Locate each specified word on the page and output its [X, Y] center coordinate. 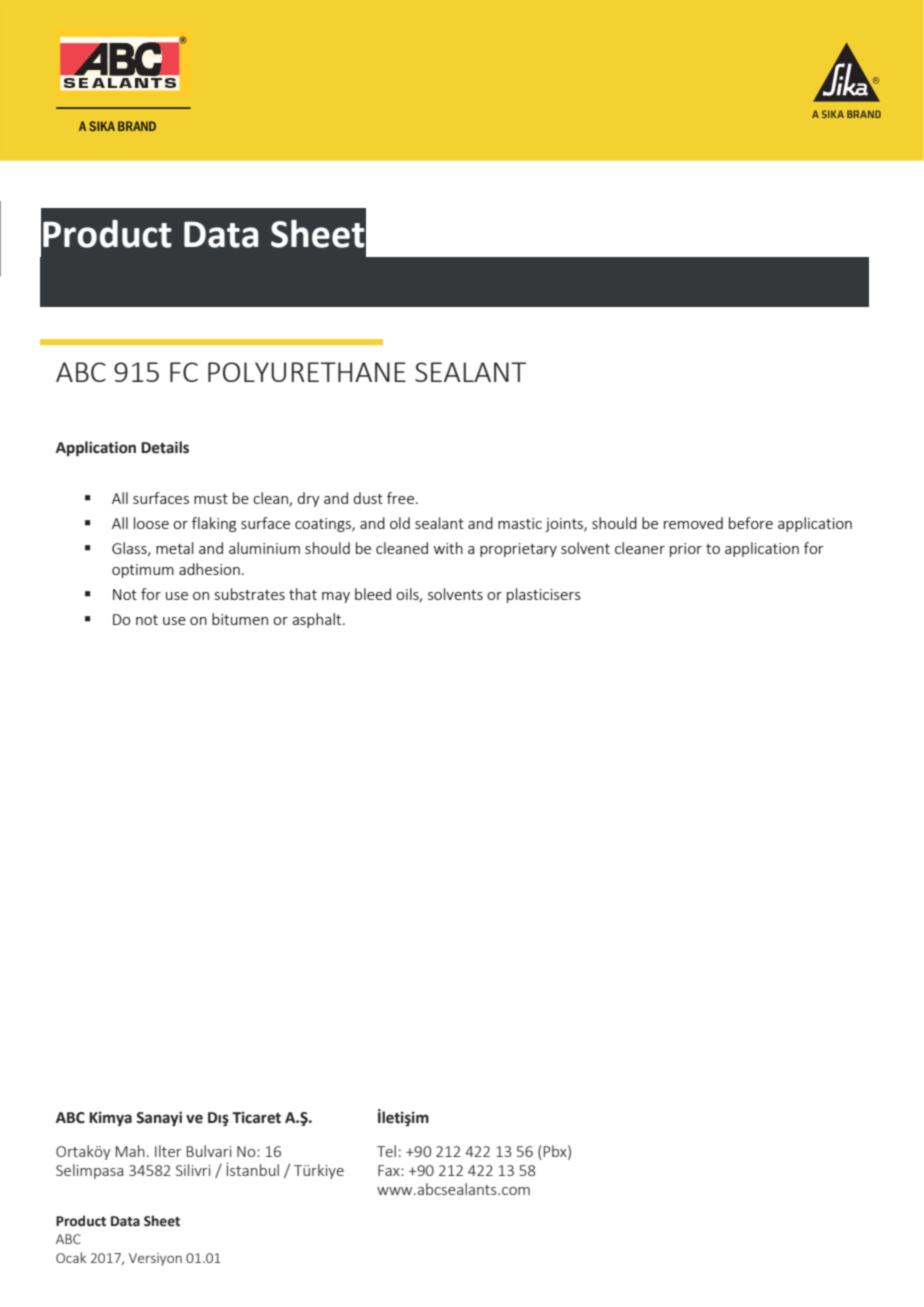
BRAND [137, 126]
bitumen [240, 619]
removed [693, 523]
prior [686, 550]
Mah [130, 1151]
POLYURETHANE [307, 372]
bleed [373, 594]
